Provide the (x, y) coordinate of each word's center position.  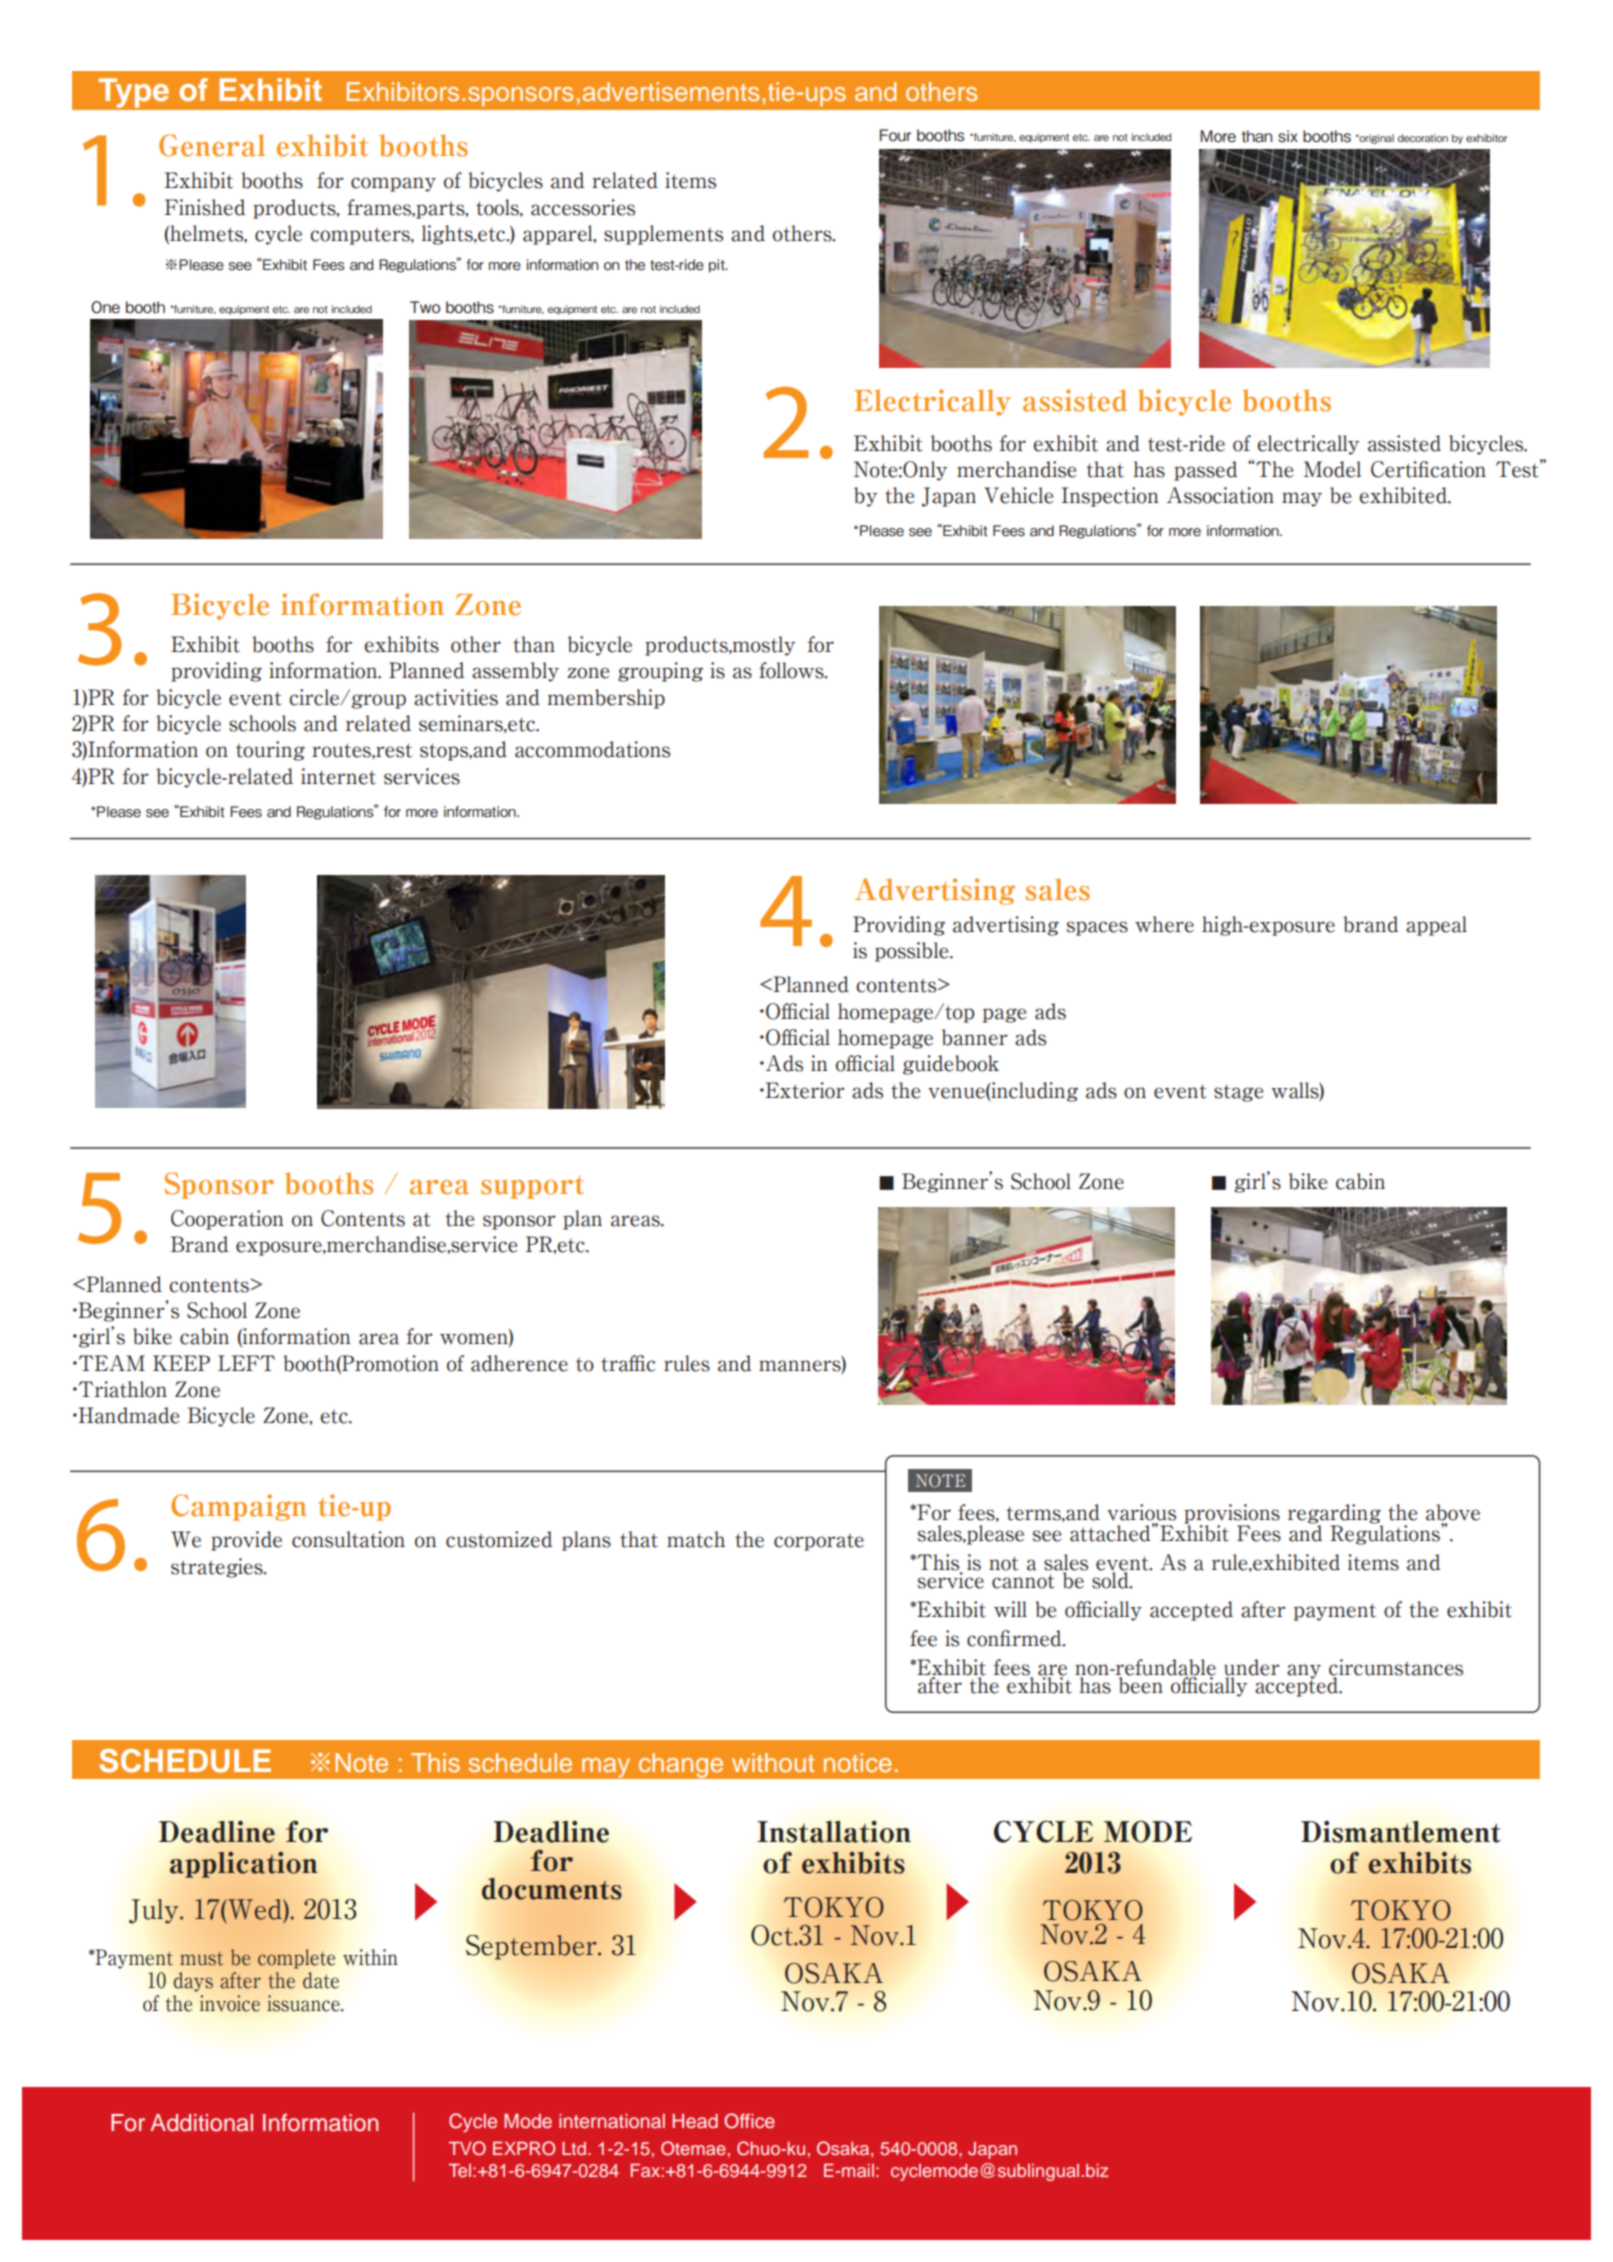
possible (913, 952)
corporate (819, 1542)
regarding (1334, 1514)
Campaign (239, 1507)
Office (749, 2121)
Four (895, 135)
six (1288, 136)
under (1252, 1668)
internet (338, 776)
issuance (304, 2003)
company (393, 184)
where (1164, 924)
